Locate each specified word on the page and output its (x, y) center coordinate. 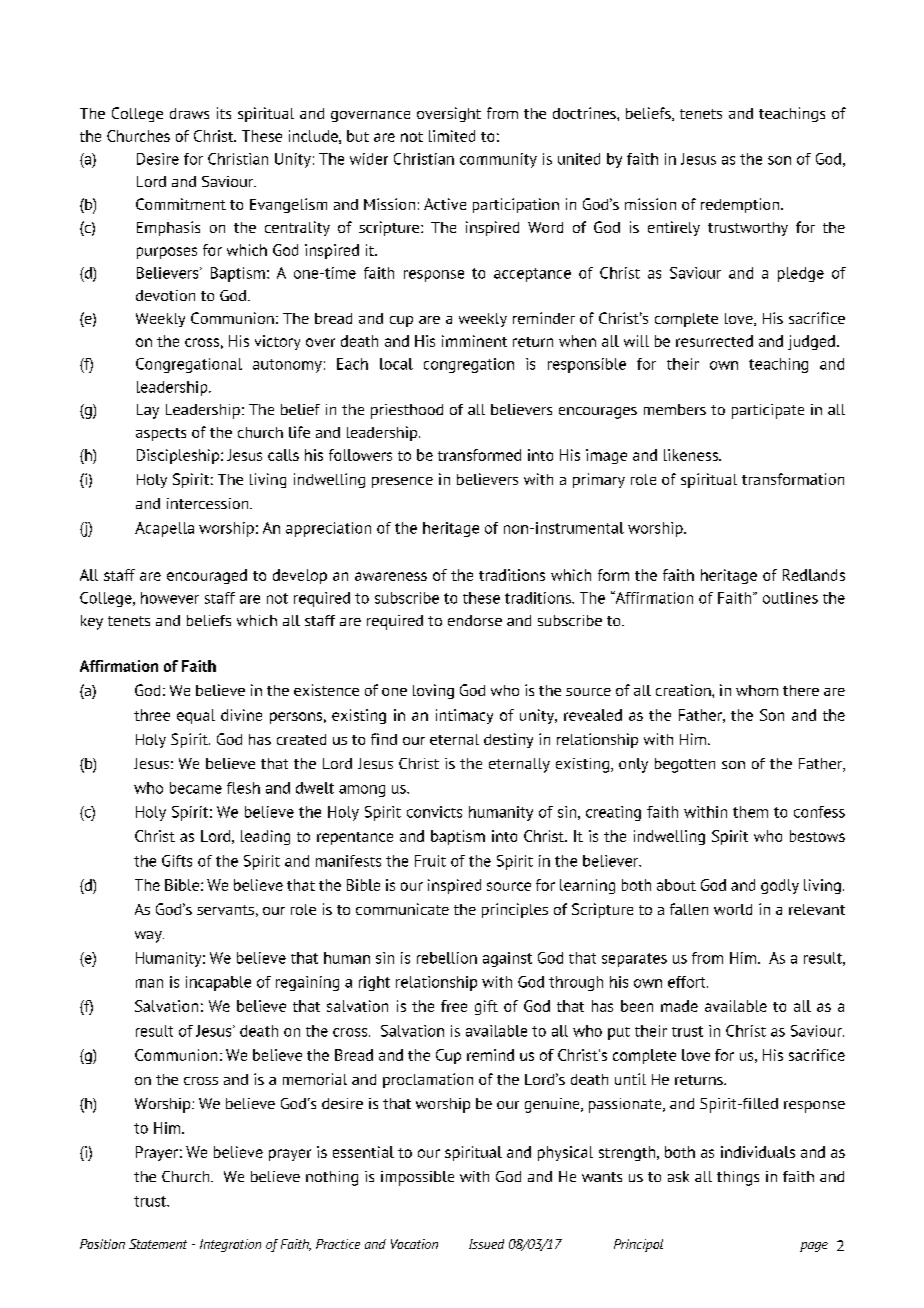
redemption (741, 205)
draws (189, 113)
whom (757, 690)
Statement (158, 1244)
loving (433, 691)
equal (196, 716)
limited (452, 136)
